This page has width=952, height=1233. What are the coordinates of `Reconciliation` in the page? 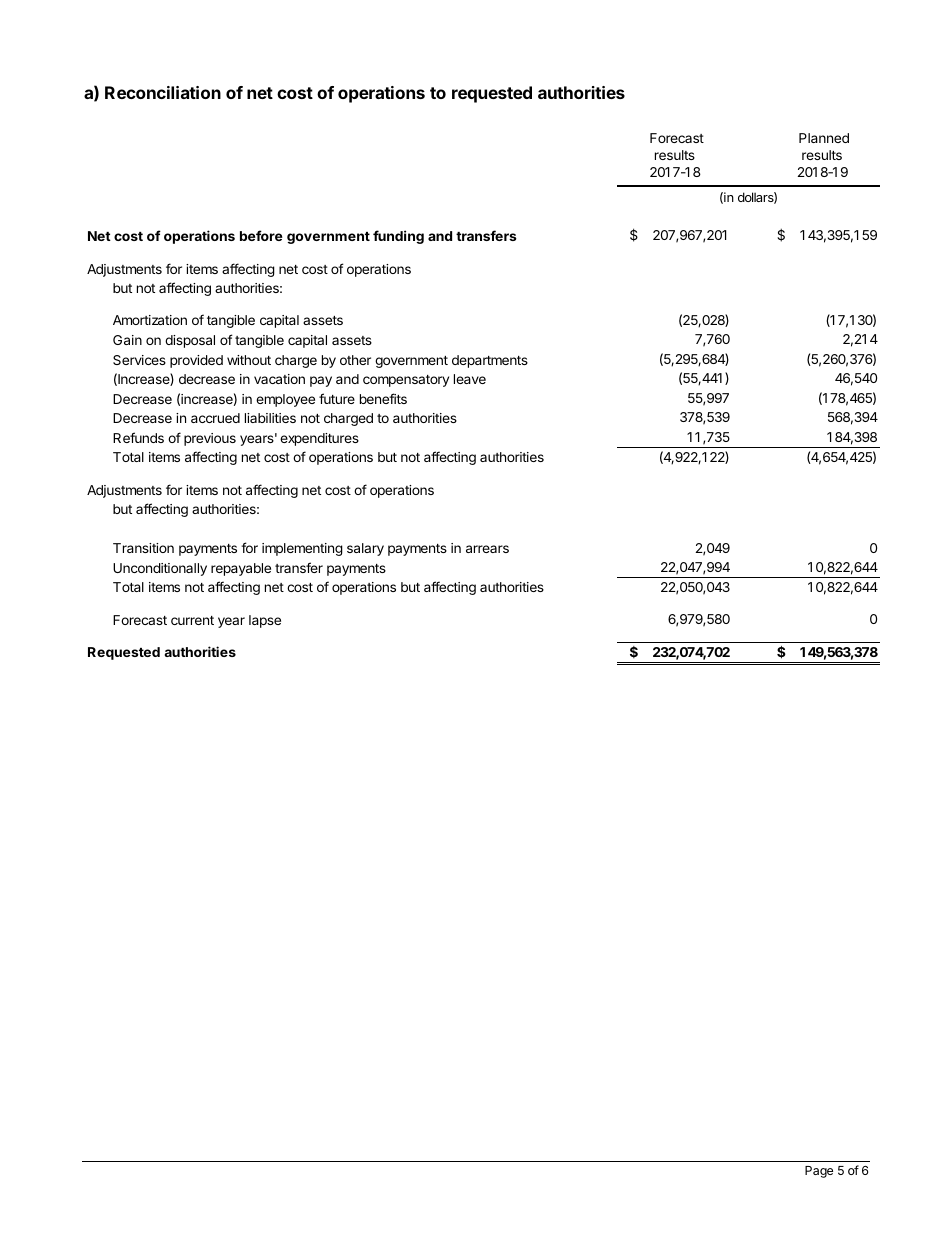 It's located at (163, 92).
